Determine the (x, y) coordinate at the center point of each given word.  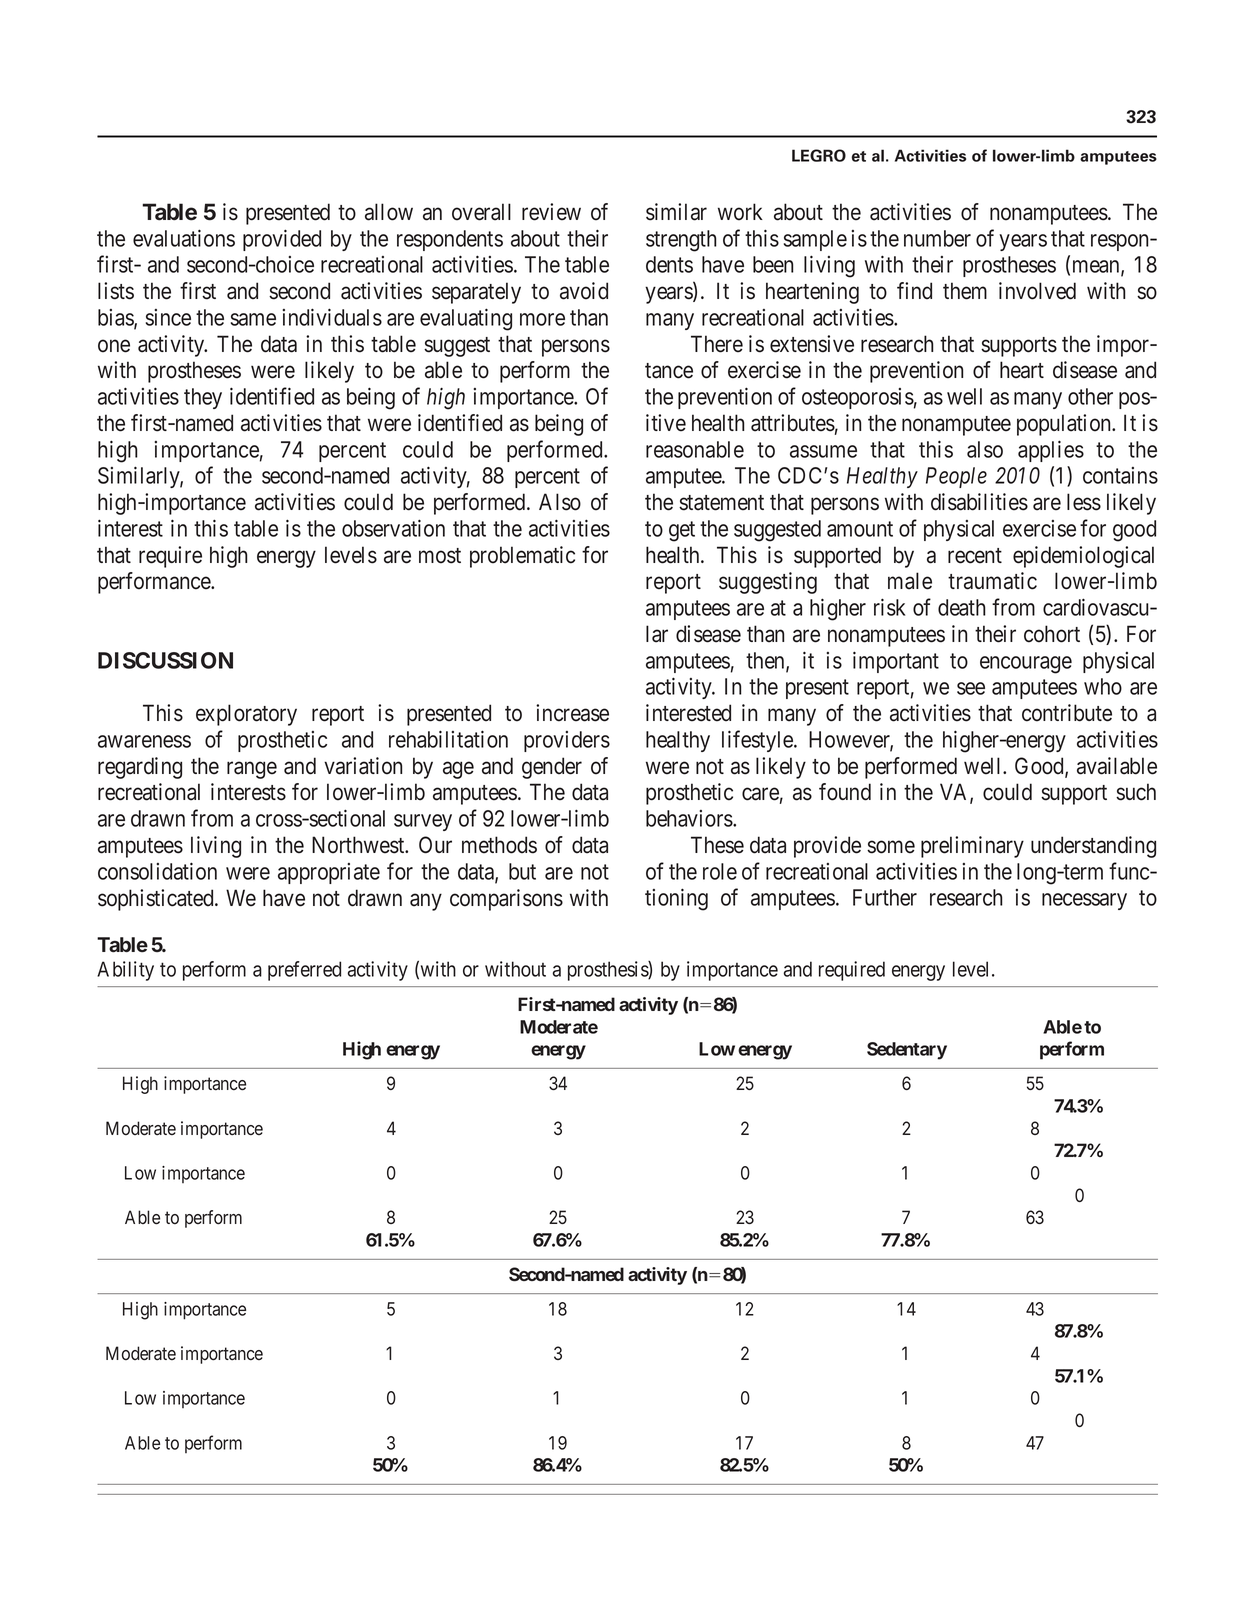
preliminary (972, 847)
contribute (1067, 713)
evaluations (184, 238)
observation (393, 528)
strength (681, 241)
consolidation (157, 871)
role (720, 871)
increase (572, 713)
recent (975, 556)
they (203, 398)
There (717, 344)
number (937, 238)
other (1090, 396)
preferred (304, 971)
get (682, 531)
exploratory (246, 715)
